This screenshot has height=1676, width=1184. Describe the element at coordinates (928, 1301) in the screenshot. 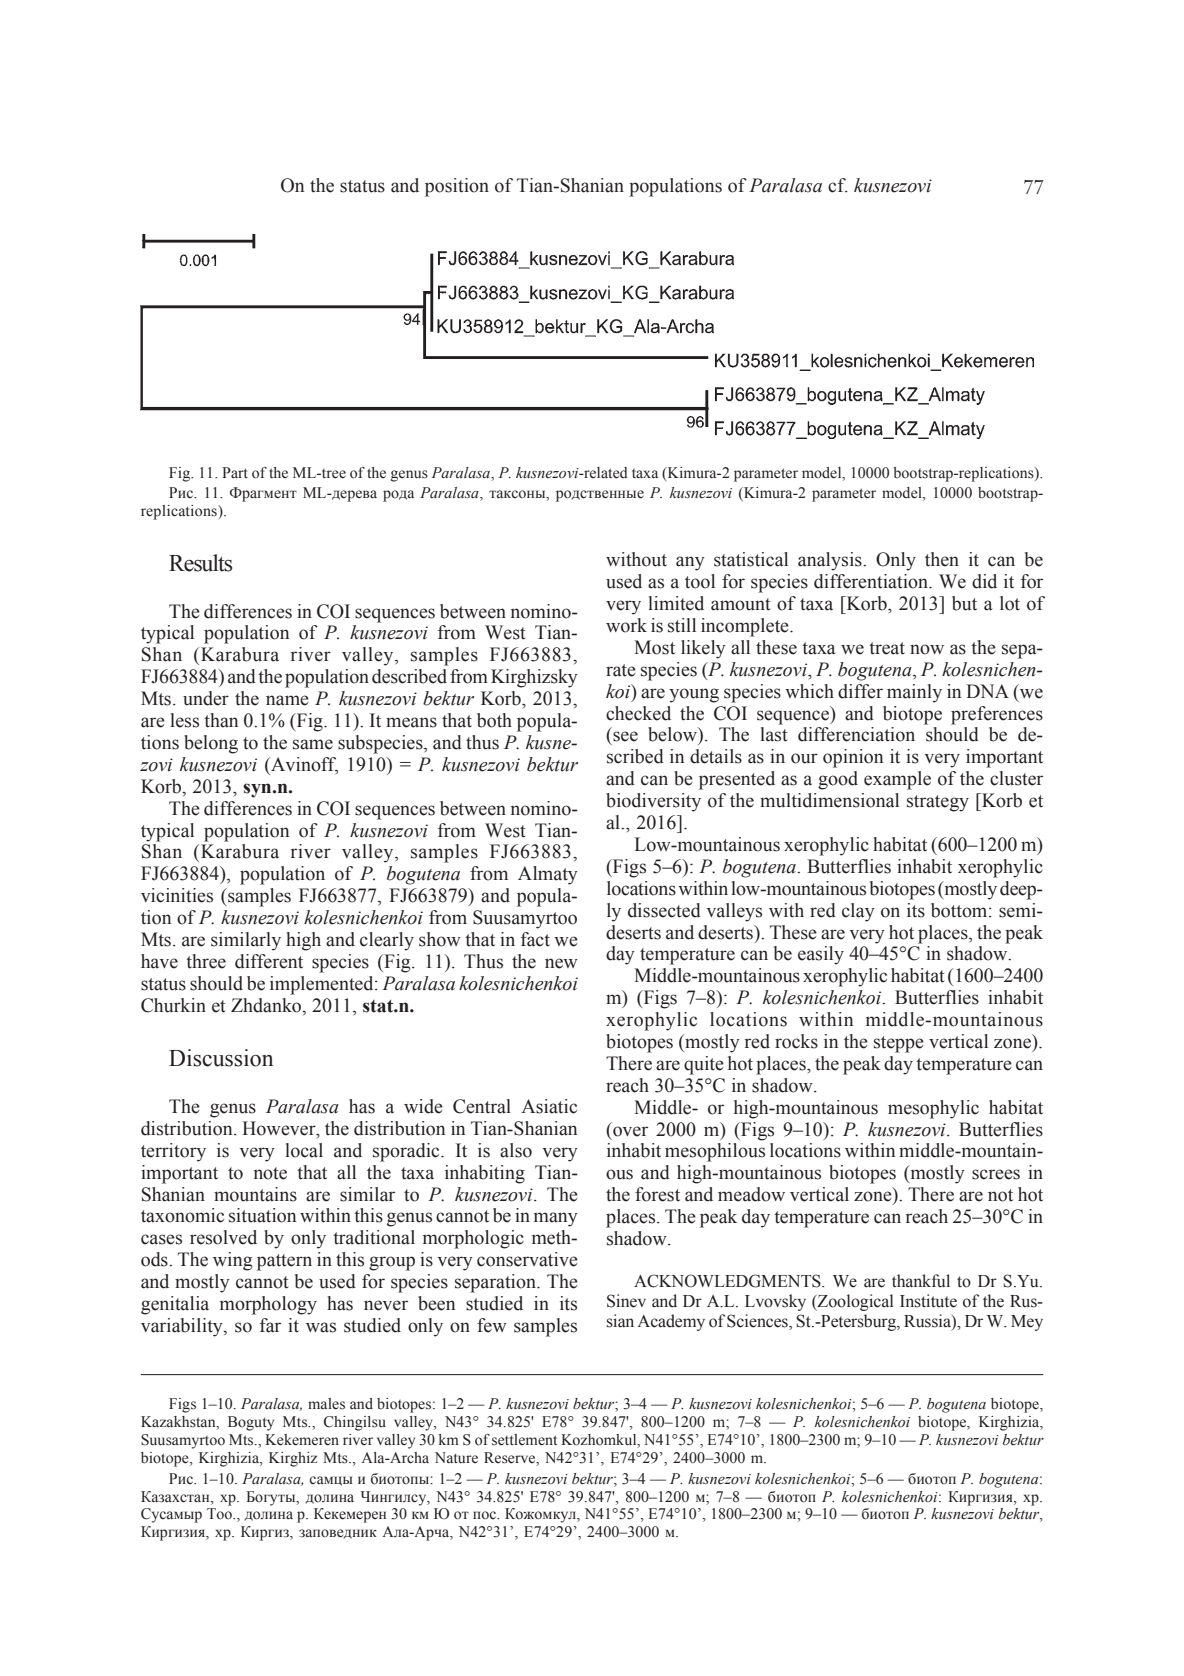

I see `Institute` at that location.
